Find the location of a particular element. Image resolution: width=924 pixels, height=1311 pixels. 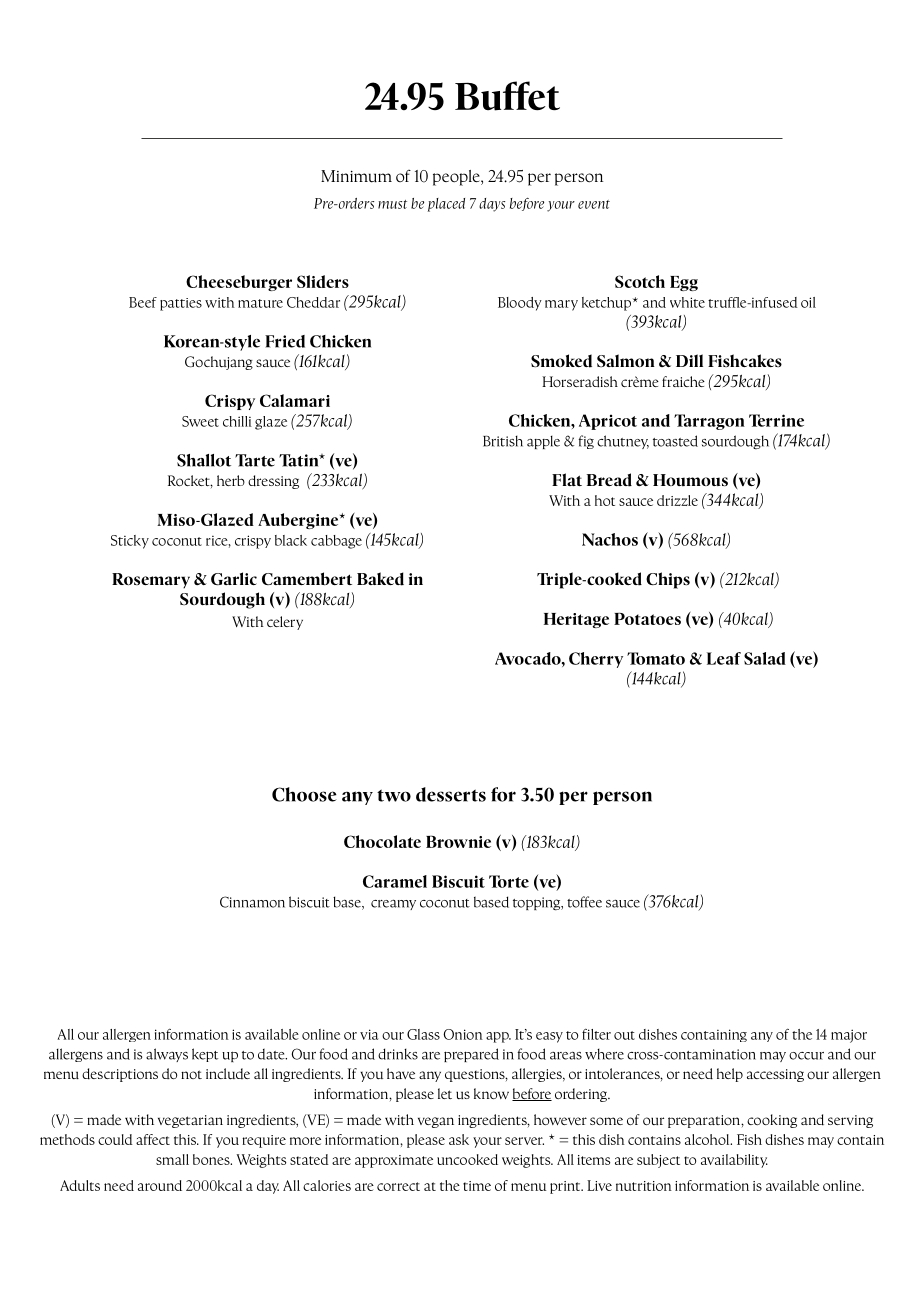

event is located at coordinates (594, 204).
